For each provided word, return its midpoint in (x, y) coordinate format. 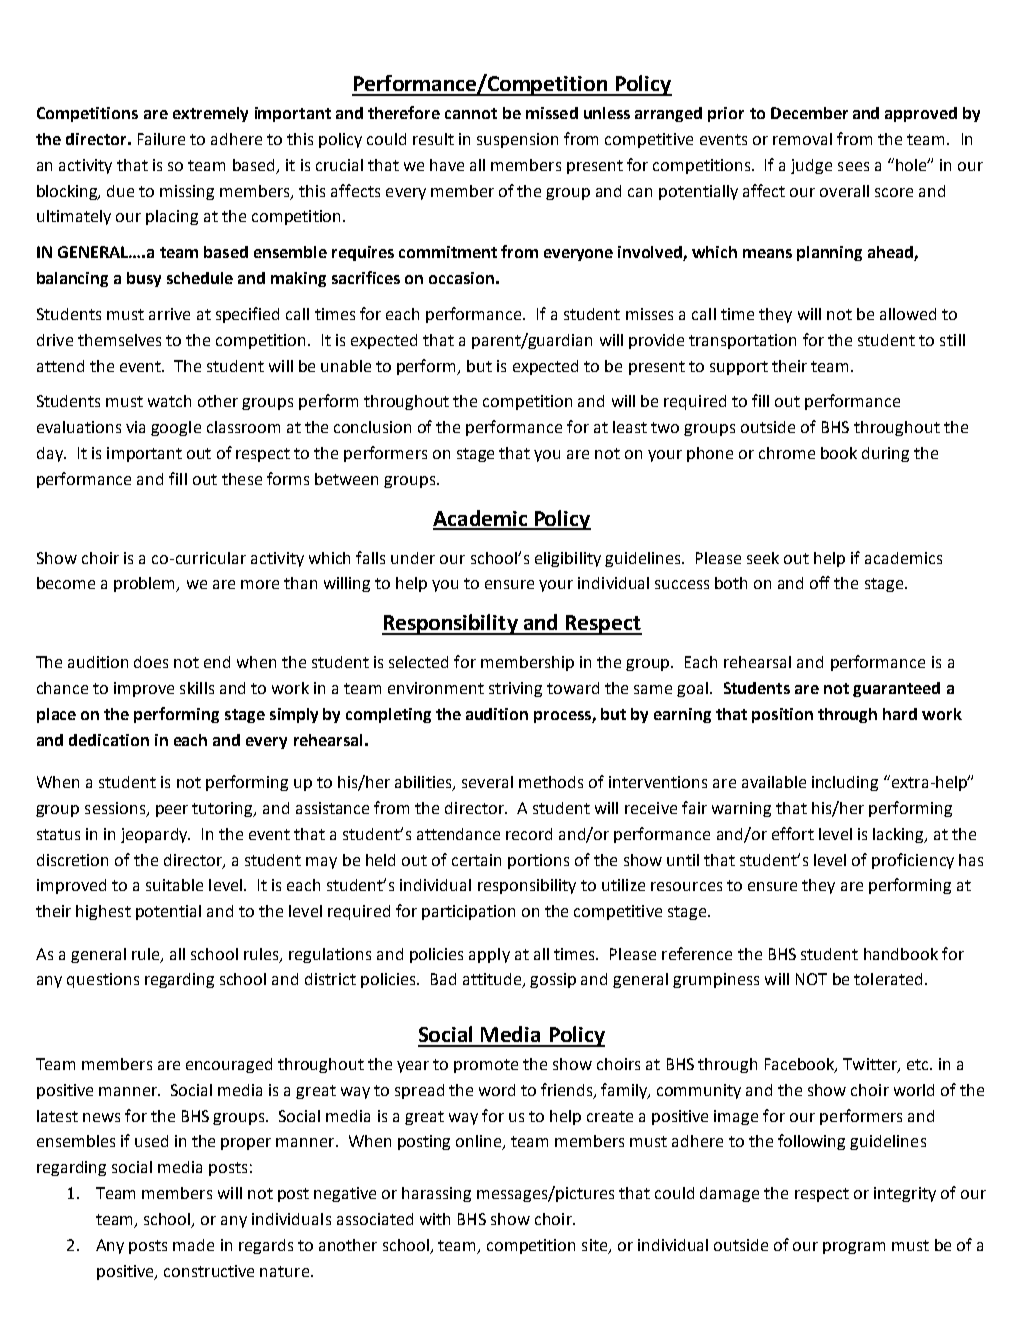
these (242, 479)
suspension (517, 140)
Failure (161, 139)
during (885, 454)
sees (853, 166)
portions (538, 861)
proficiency (913, 861)
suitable (174, 885)
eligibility (568, 559)
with (435, 1219)
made (193, 1245)
